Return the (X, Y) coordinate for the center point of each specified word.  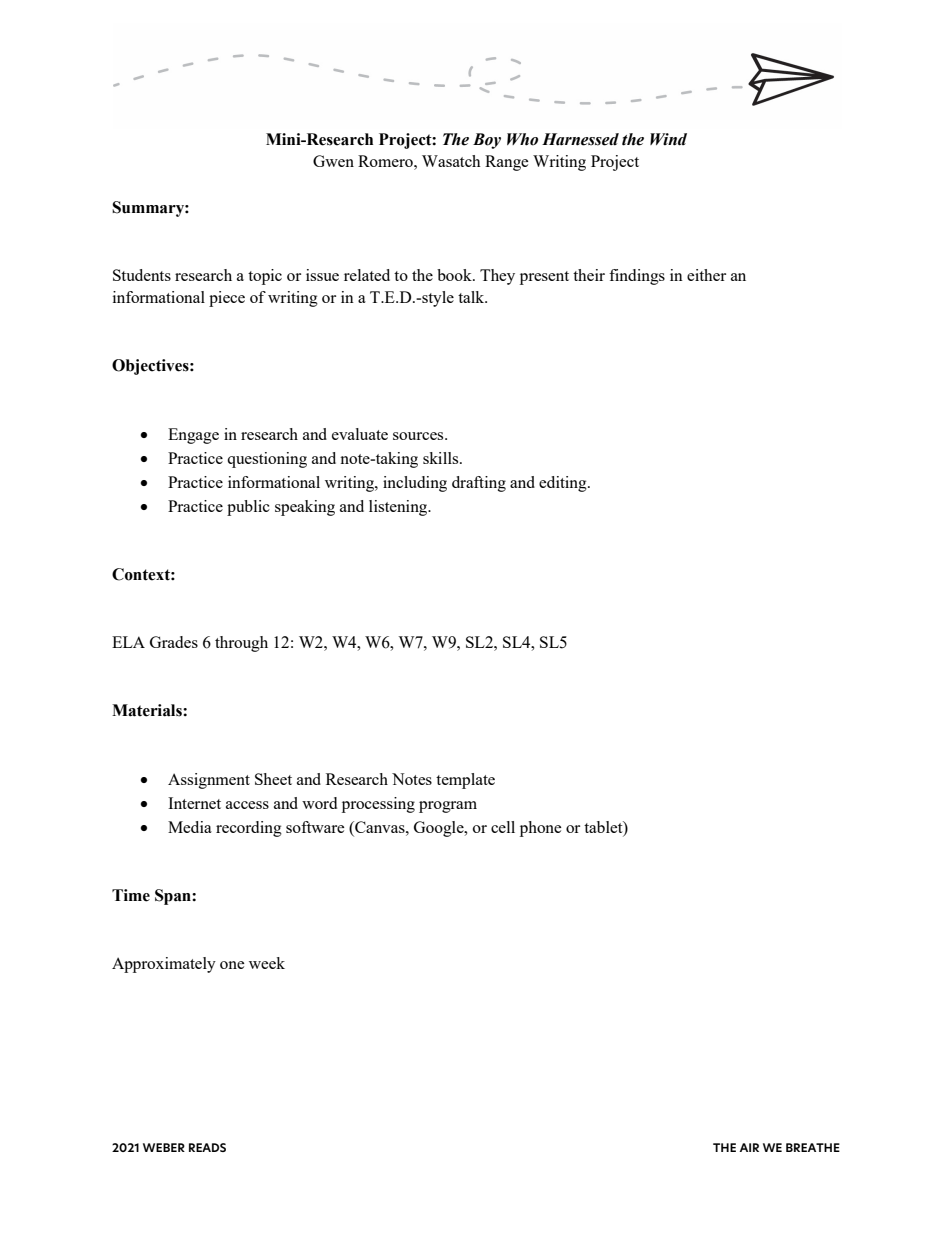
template (465, 781)
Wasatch (451, 161)
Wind (668, 139)
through (241, 644)
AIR (749, 1147)
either (706, 275)
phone (541, 829)
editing (564, 484)
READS (207, 1147)
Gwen (333, 161)
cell (503, 827)
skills (442, 458)
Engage (193, 436)
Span (174, 897)
